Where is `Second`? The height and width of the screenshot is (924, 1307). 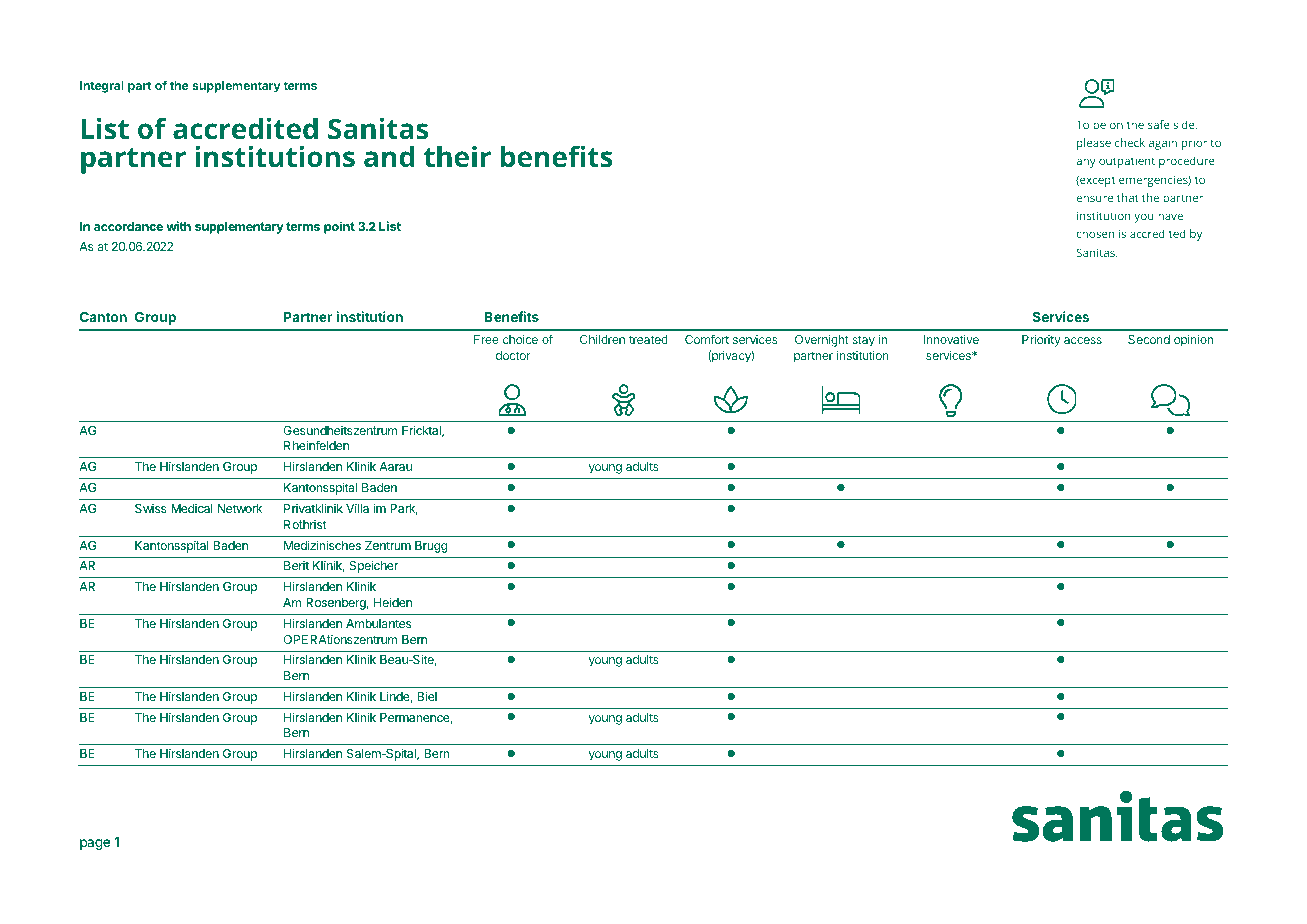 Second is located at coordinates (1149, 339).
